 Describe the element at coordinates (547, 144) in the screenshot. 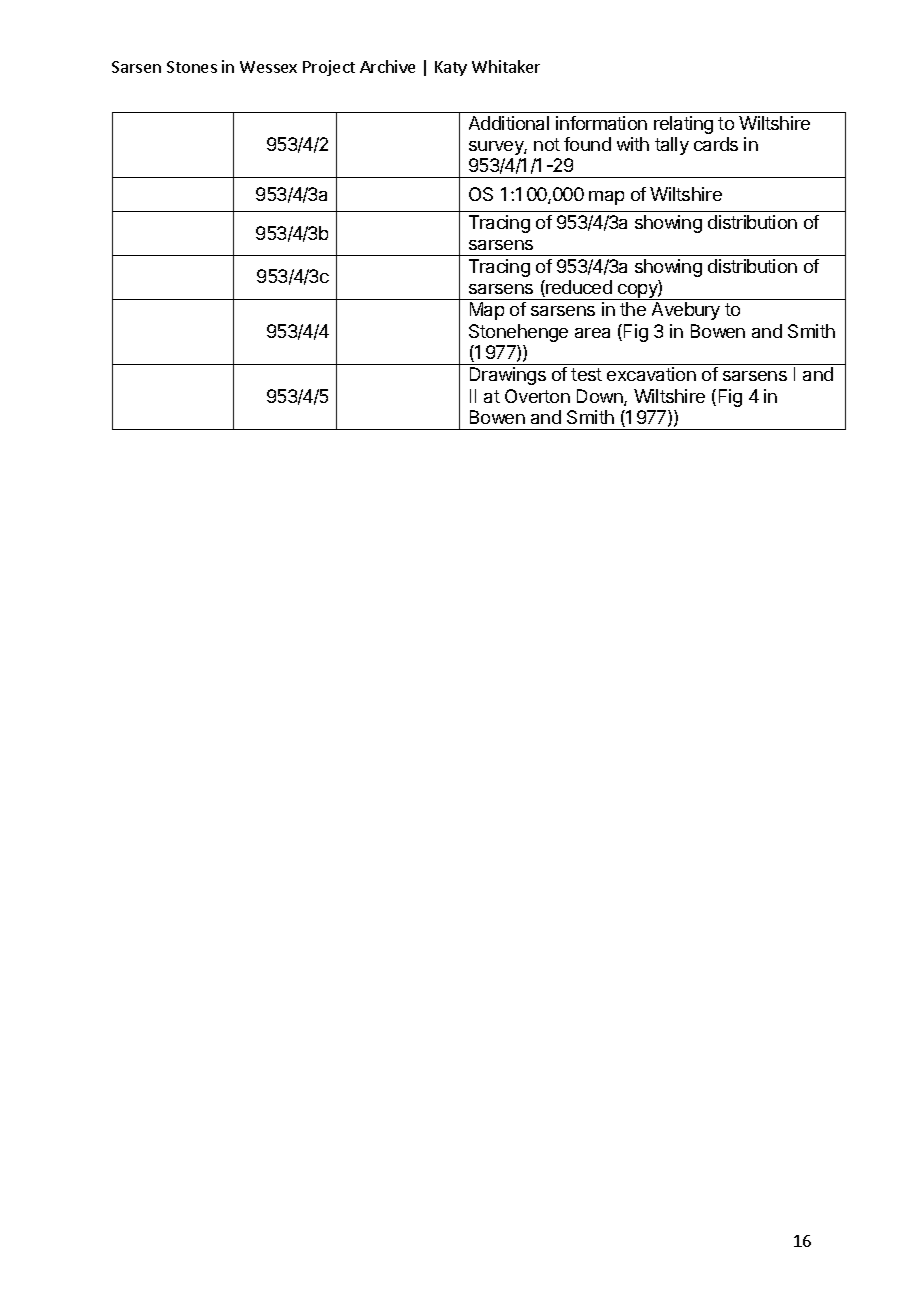

I see `not` at that location.
